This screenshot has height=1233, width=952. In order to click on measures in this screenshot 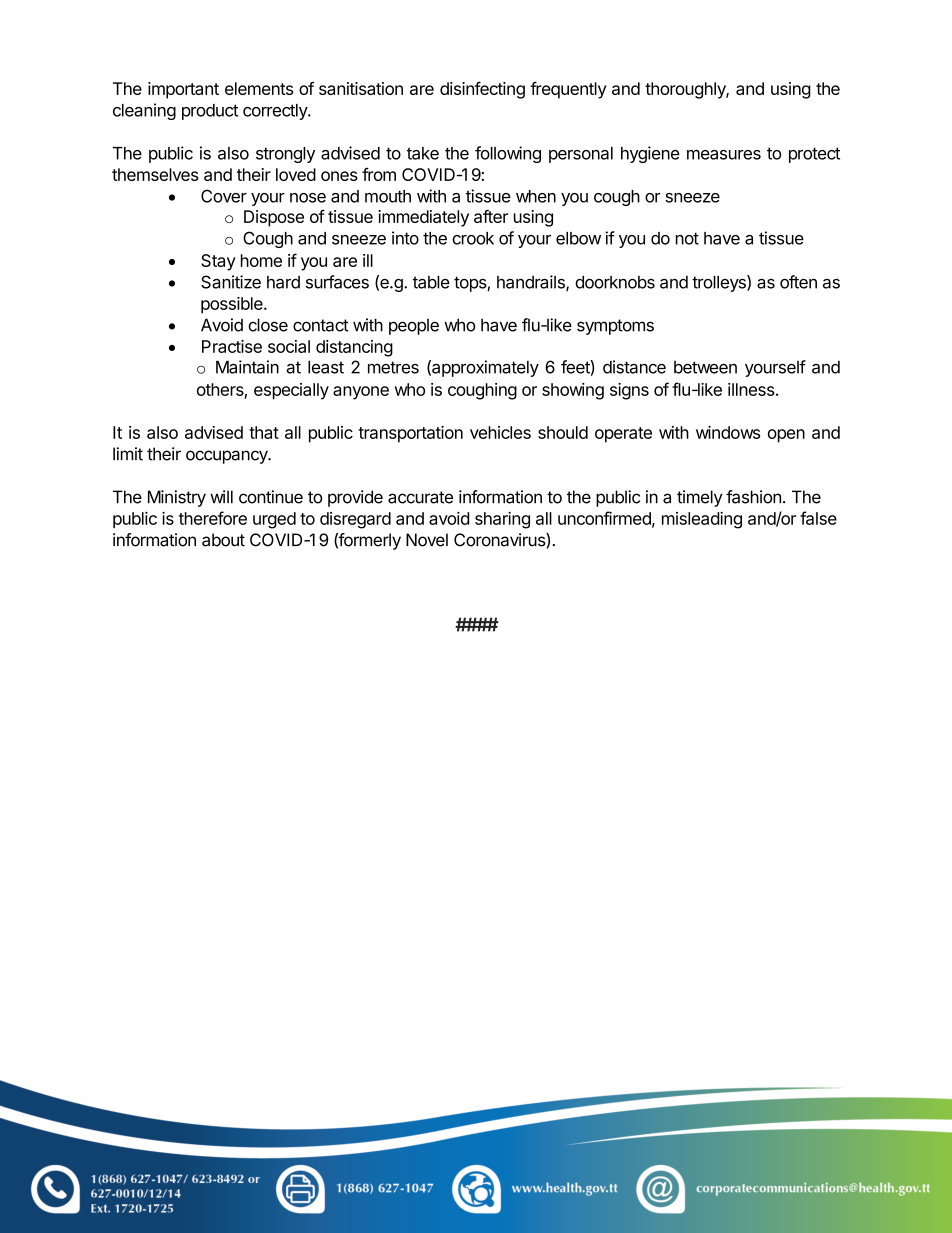, I will do `click(724, 155)`.
